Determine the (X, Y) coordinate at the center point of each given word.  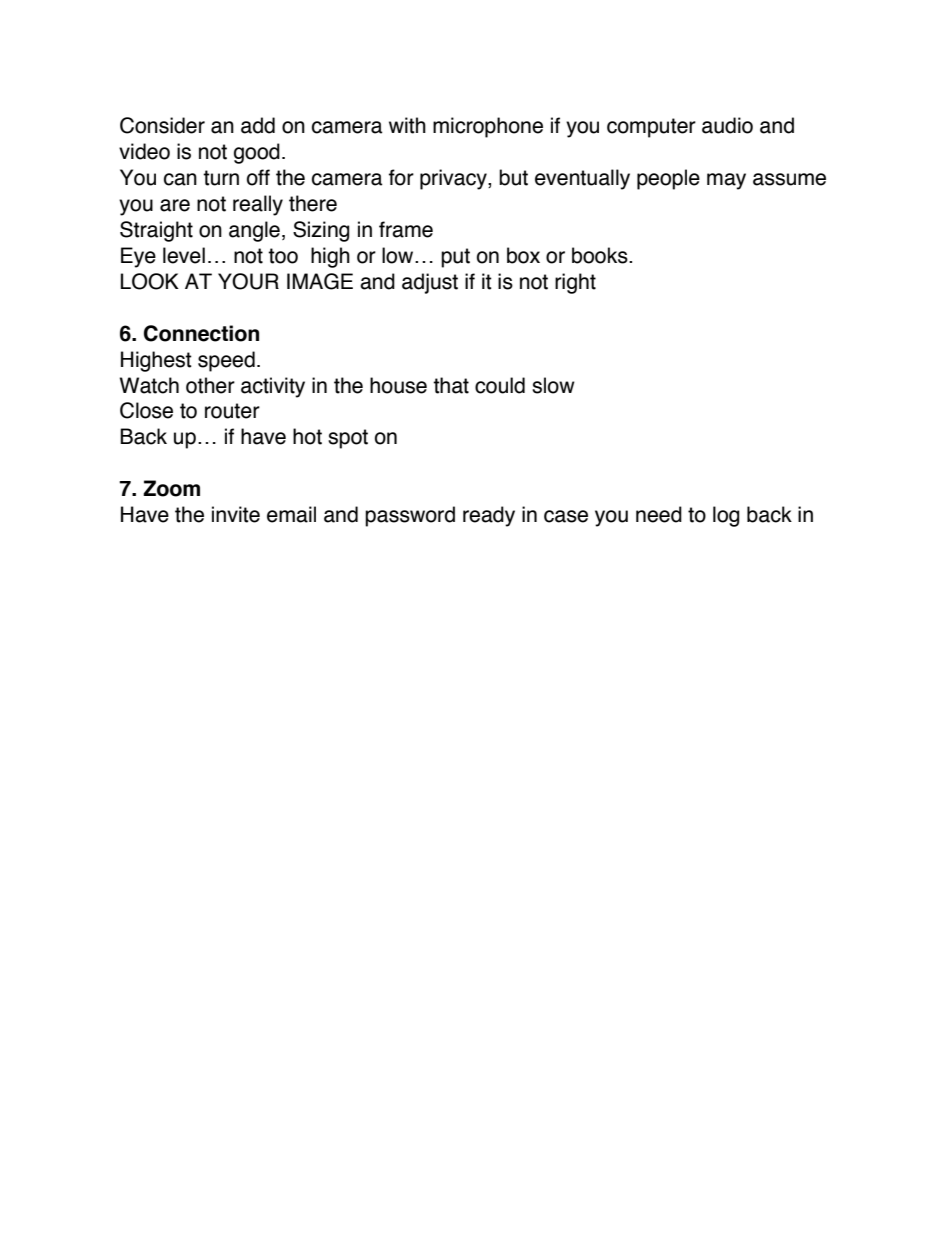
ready (489, 516)
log (726, 516)
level (184, 255)
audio (727, 125)
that (451, 385)
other (210, 385)
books (601, 255)
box (523, 255)
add (258, 125)
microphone (488, 127)
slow (553, 385)
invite (236, 514)
